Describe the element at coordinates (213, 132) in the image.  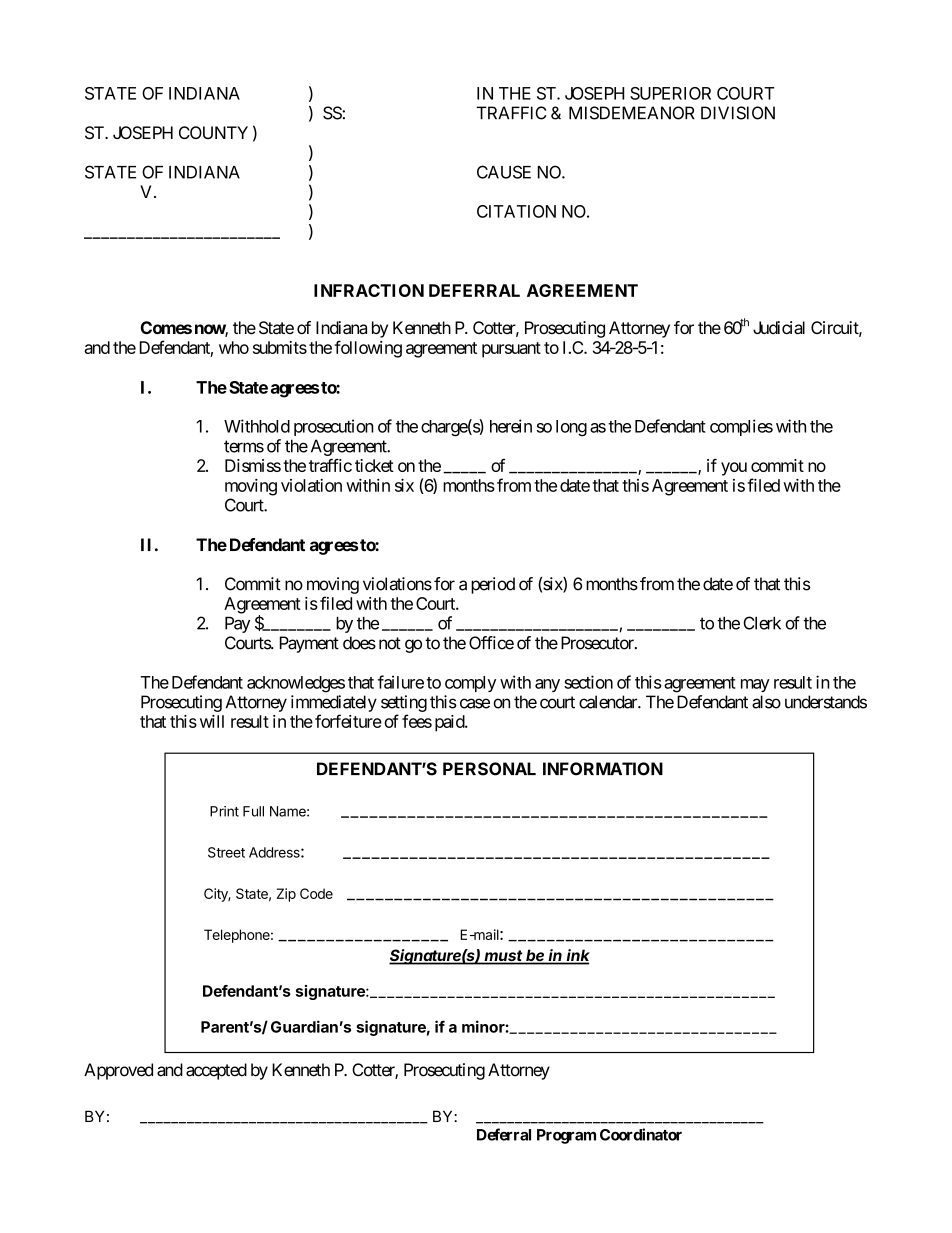
I see `COUNTY` at that location.
